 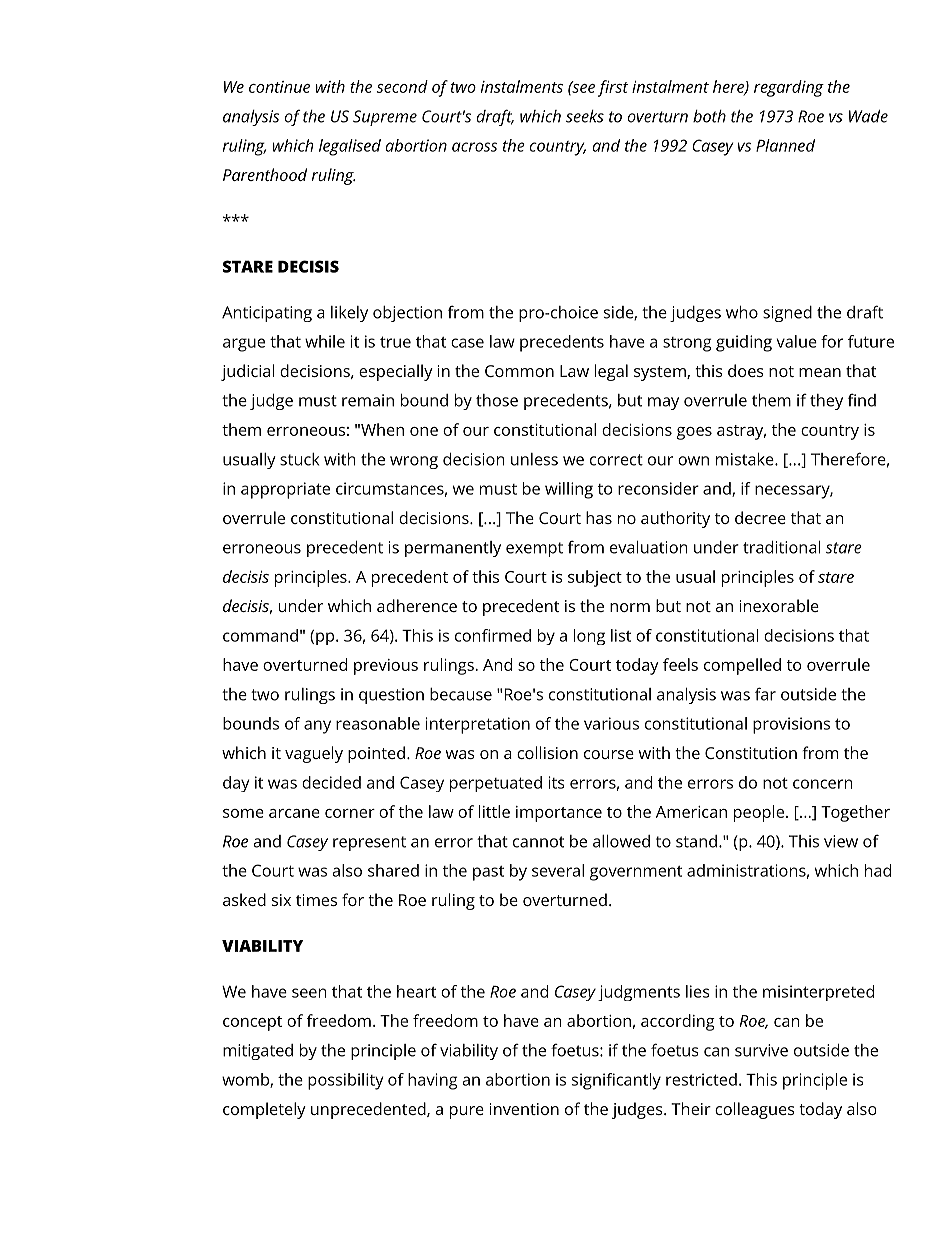 I want to click on continue, so click(x=279, y=87).
